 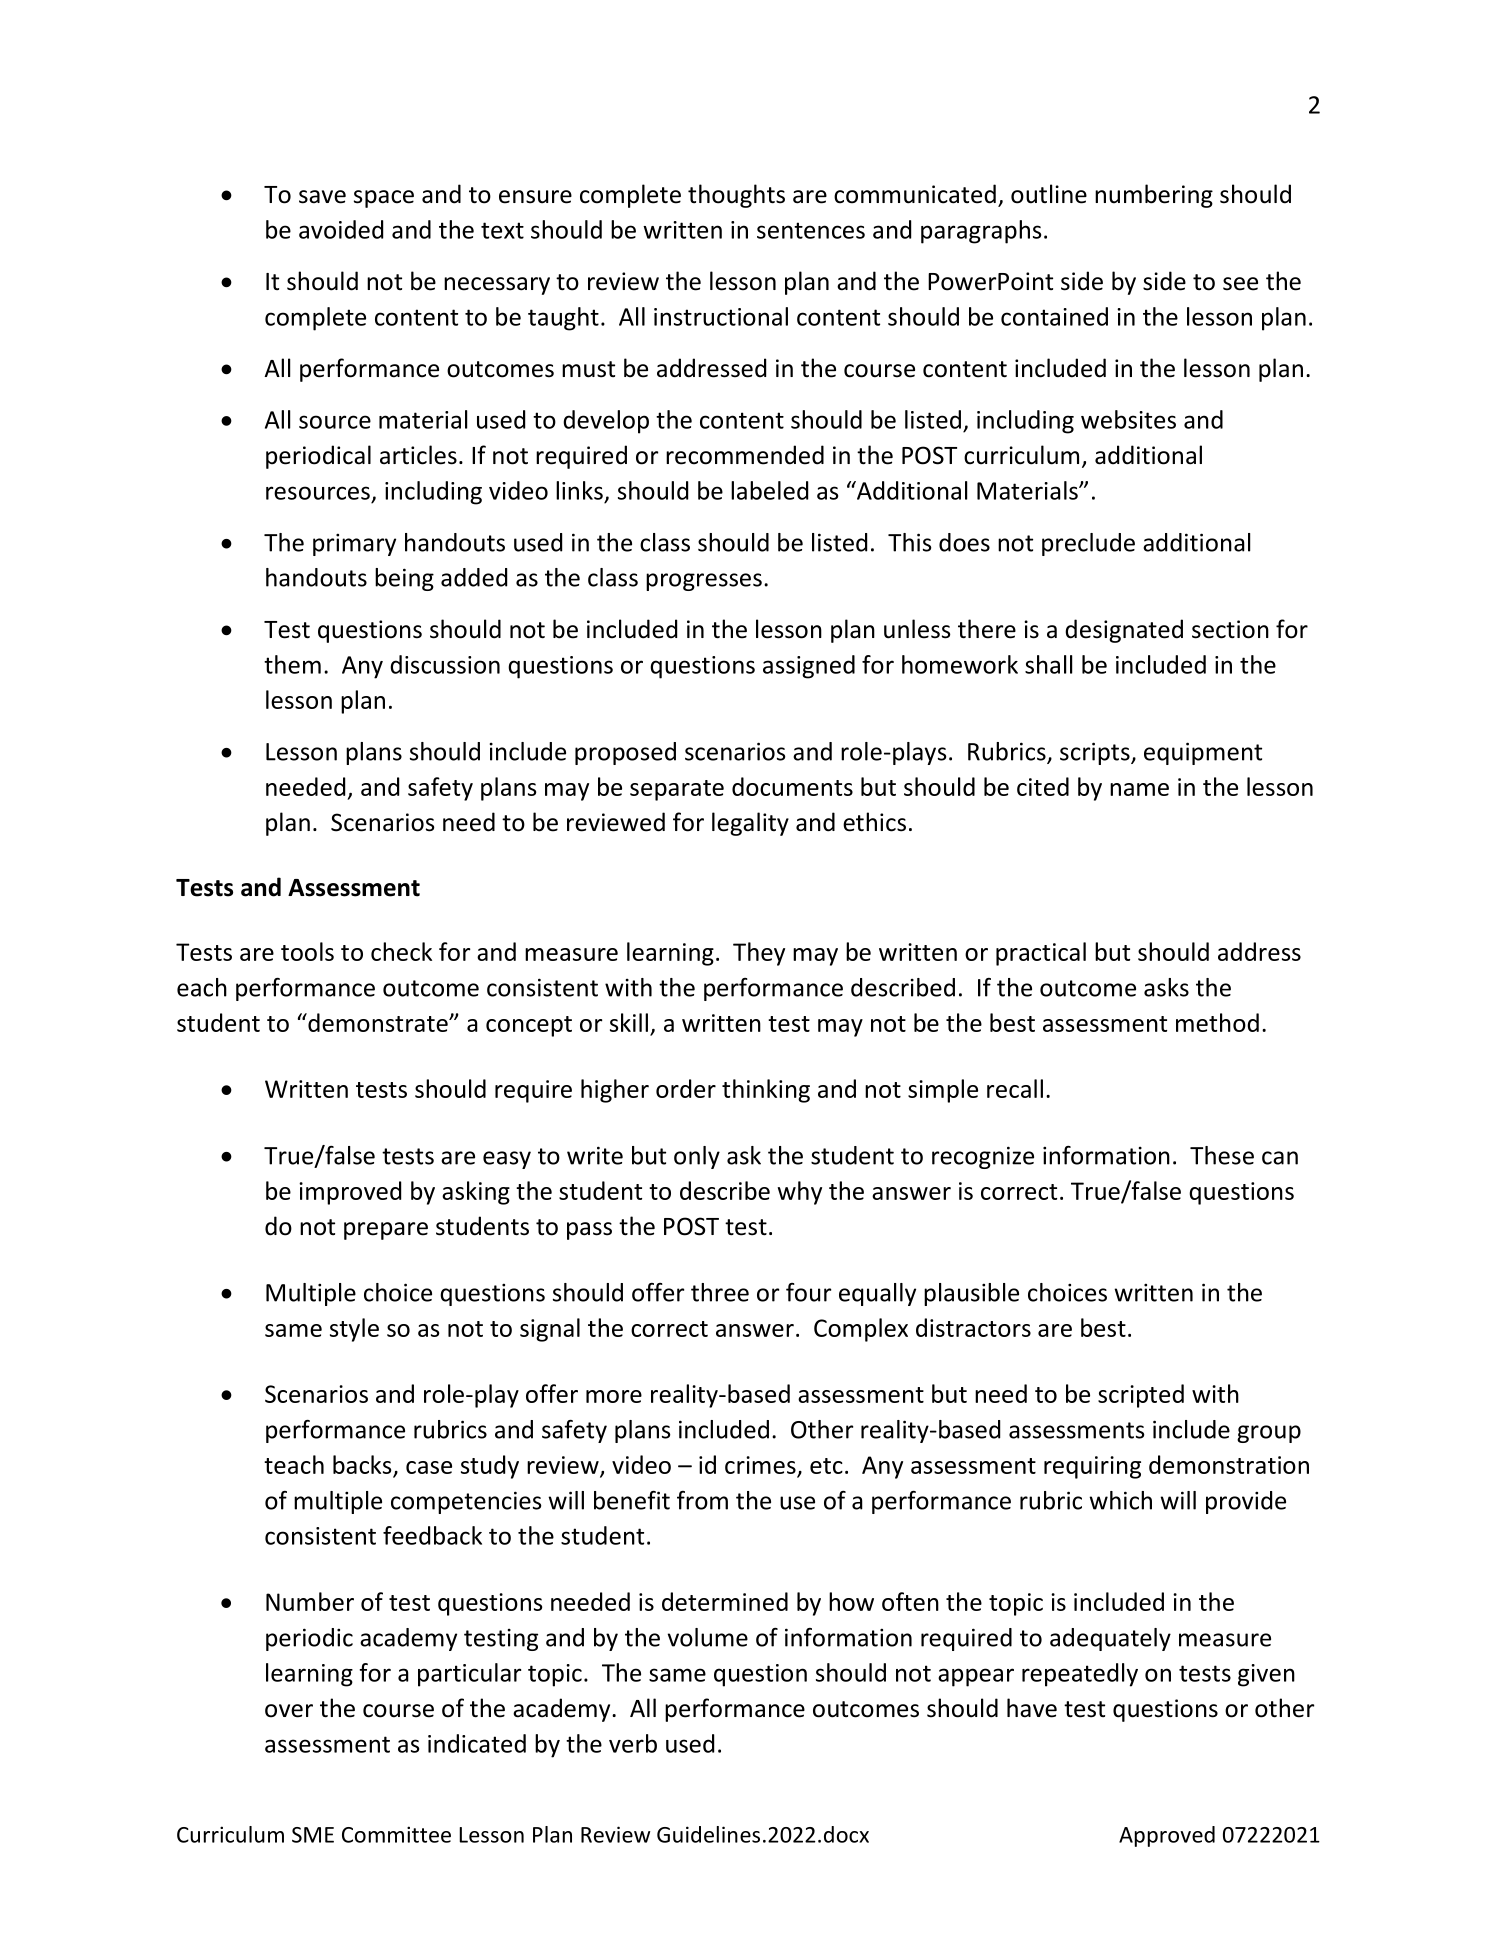 What do you see at coordinates (350, 1193) in the page?
I see `improved` at bounding box center [350, 1193].
